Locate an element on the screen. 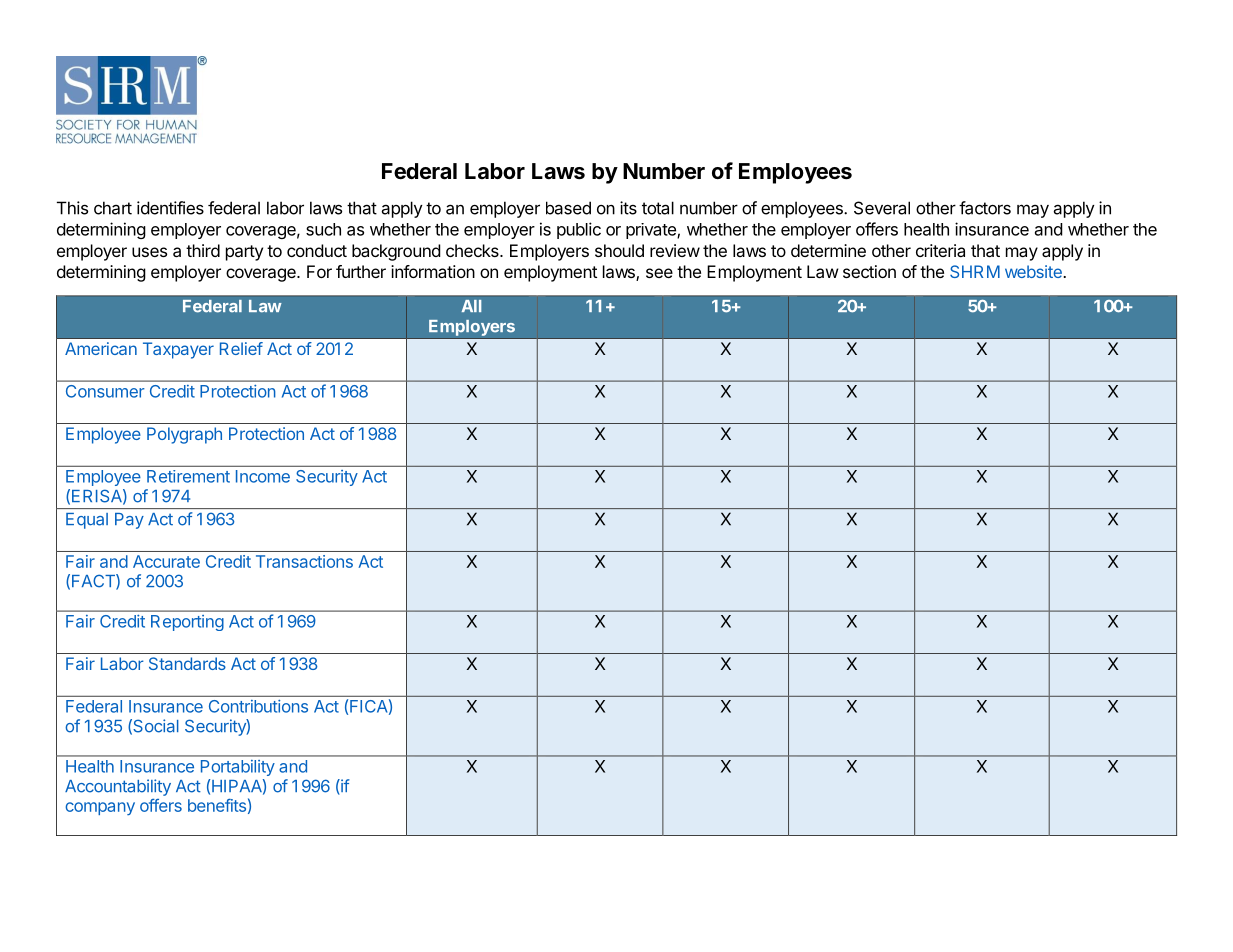 Image resolution: width=1233 pixels, height=952 pixels. company is located at coordinates (100, 808).
